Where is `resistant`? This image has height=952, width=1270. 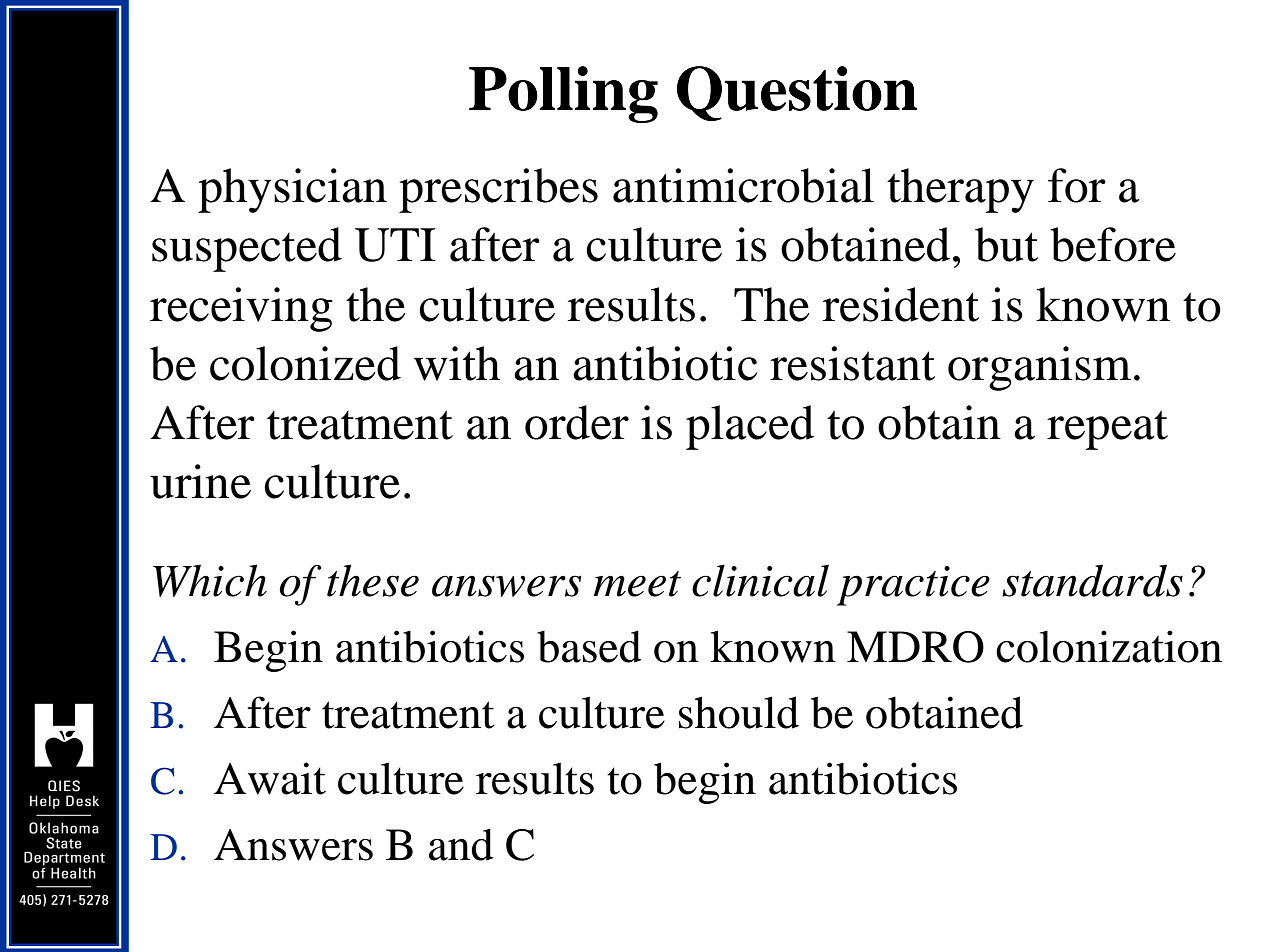
resistant is located at coordinates (852, 363).
